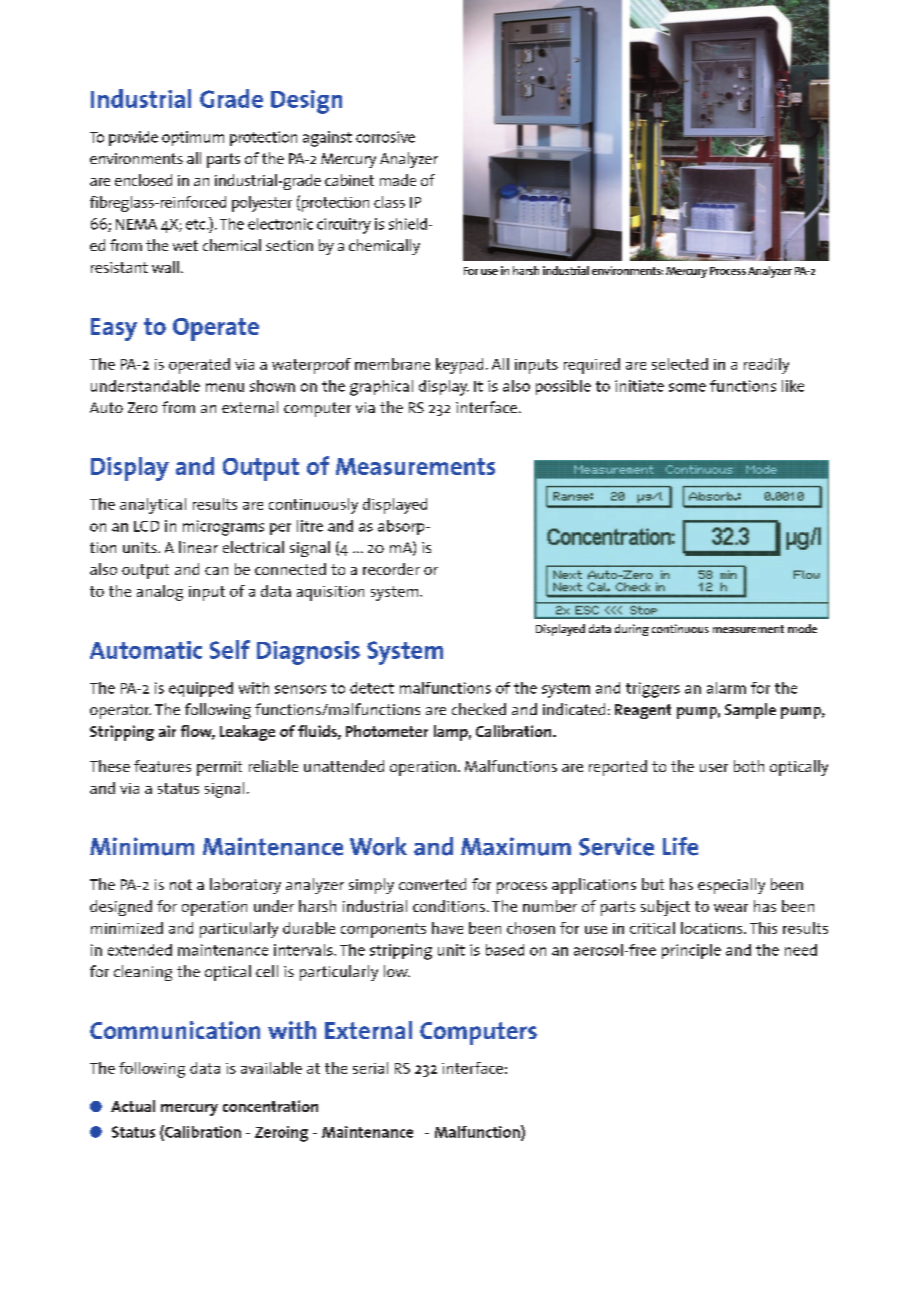  I want to click on recorder, so click(391, 569).
